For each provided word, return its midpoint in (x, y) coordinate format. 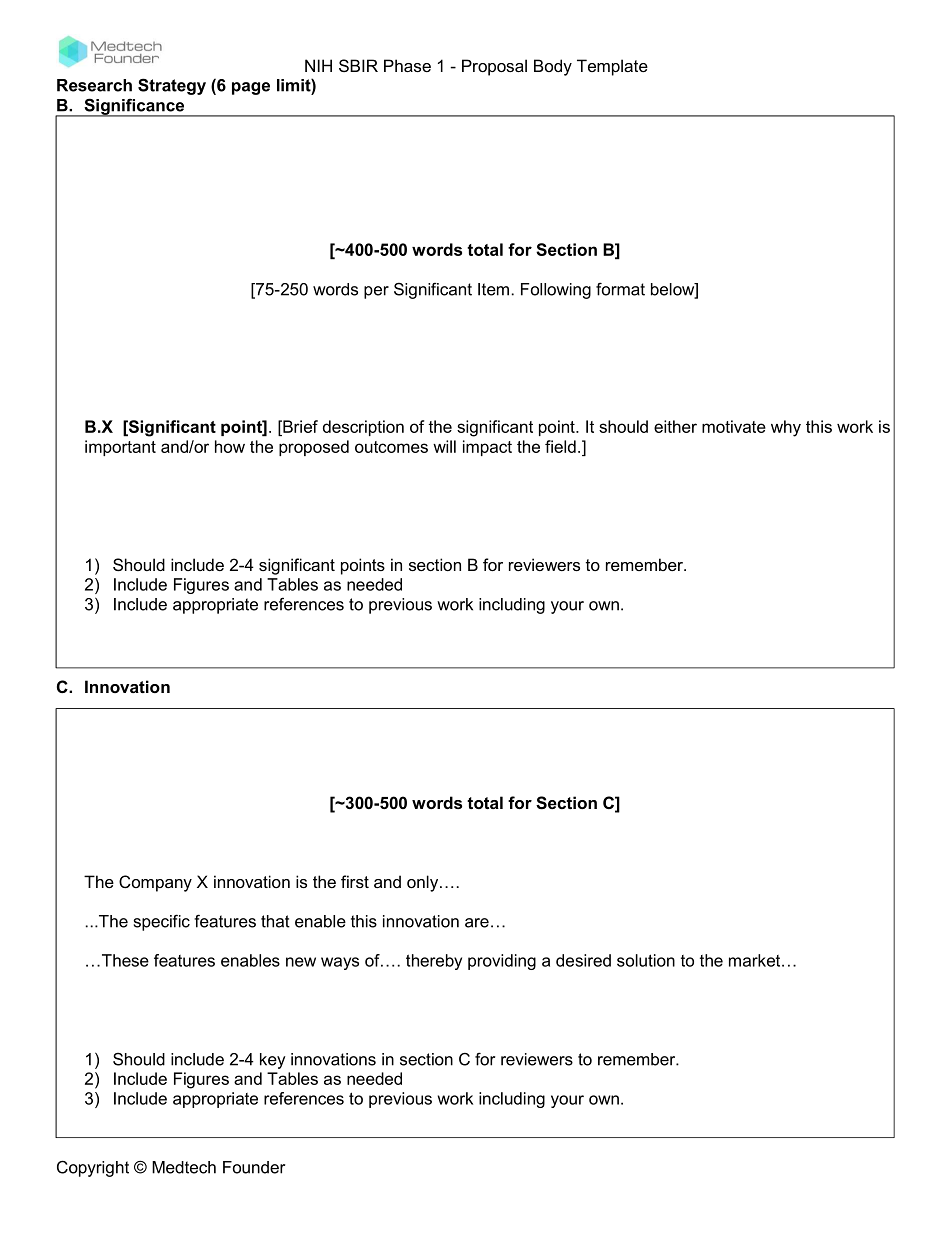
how (230, 446)
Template (612, 67)
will (444, 446)
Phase (407, 65)
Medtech (184, 1167)
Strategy (172, 86)
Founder (254, 1167)
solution (646, 960)
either (675, 426)
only (424, 883)
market (756, 960)
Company (155, 883)
